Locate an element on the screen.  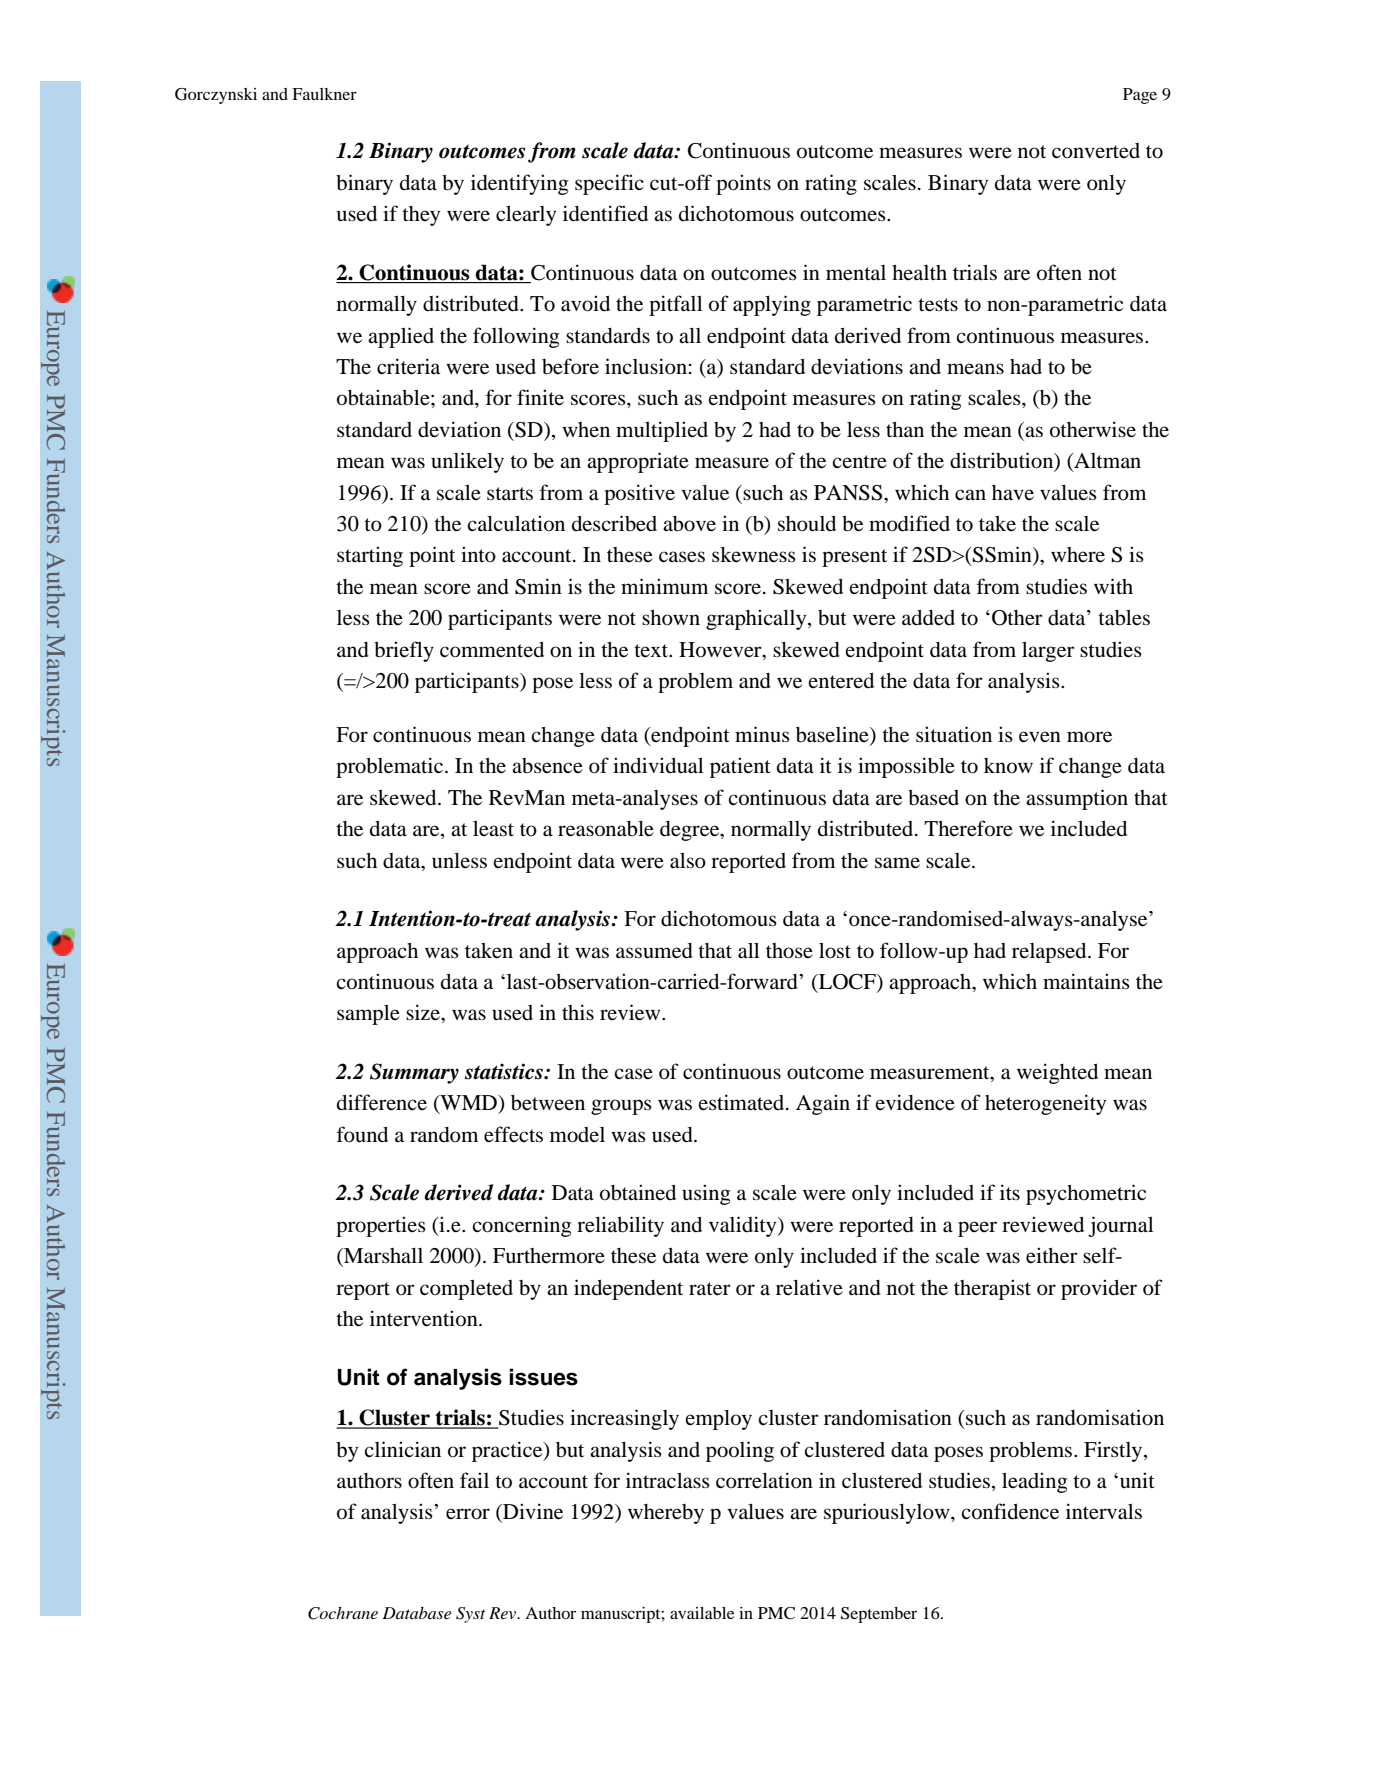
available is located at coordinates (702, 1613).
